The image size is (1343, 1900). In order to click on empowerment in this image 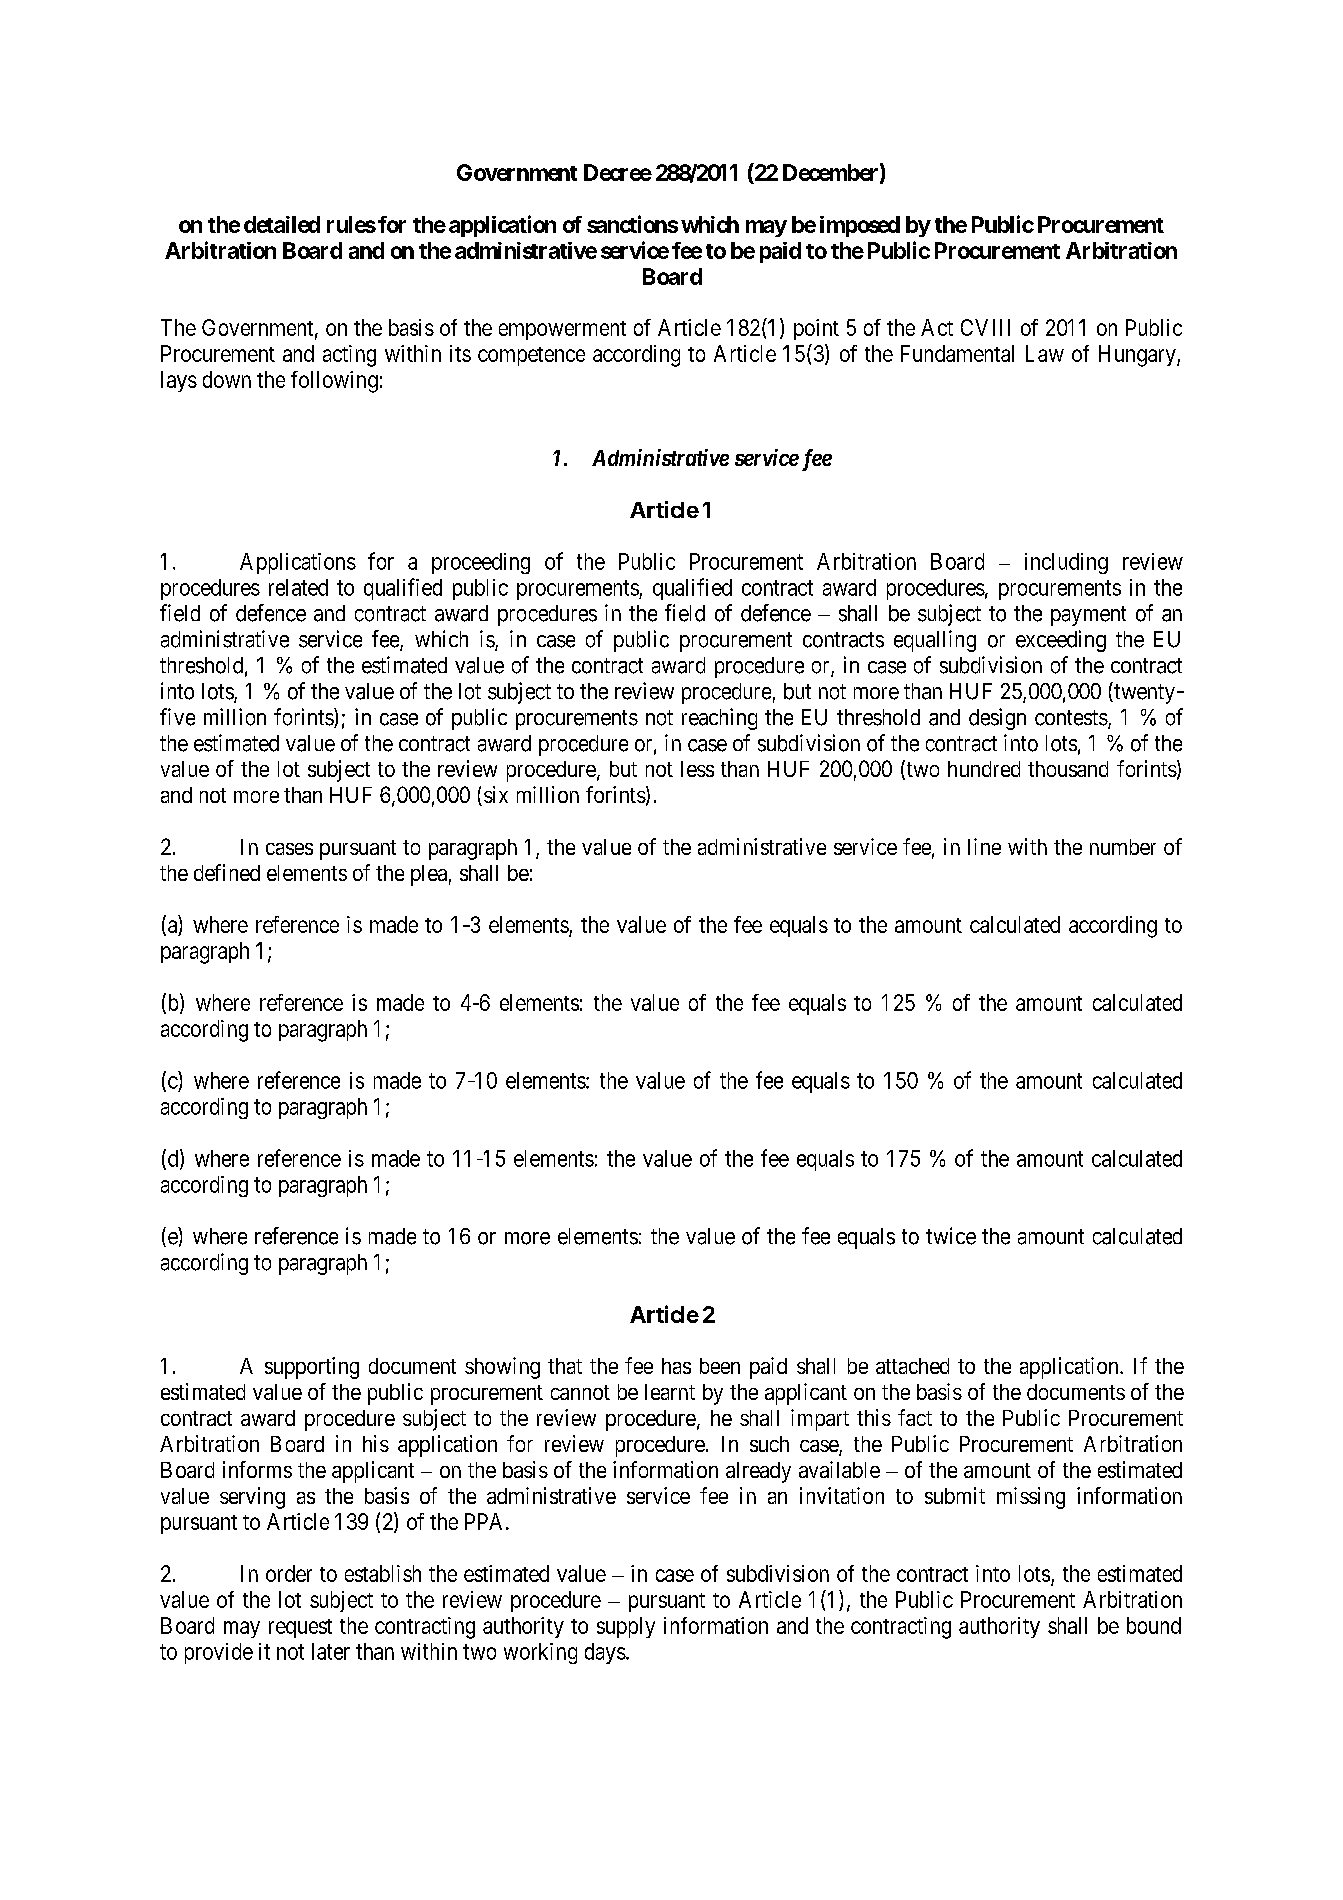, I will do `click(562, 330)`.
